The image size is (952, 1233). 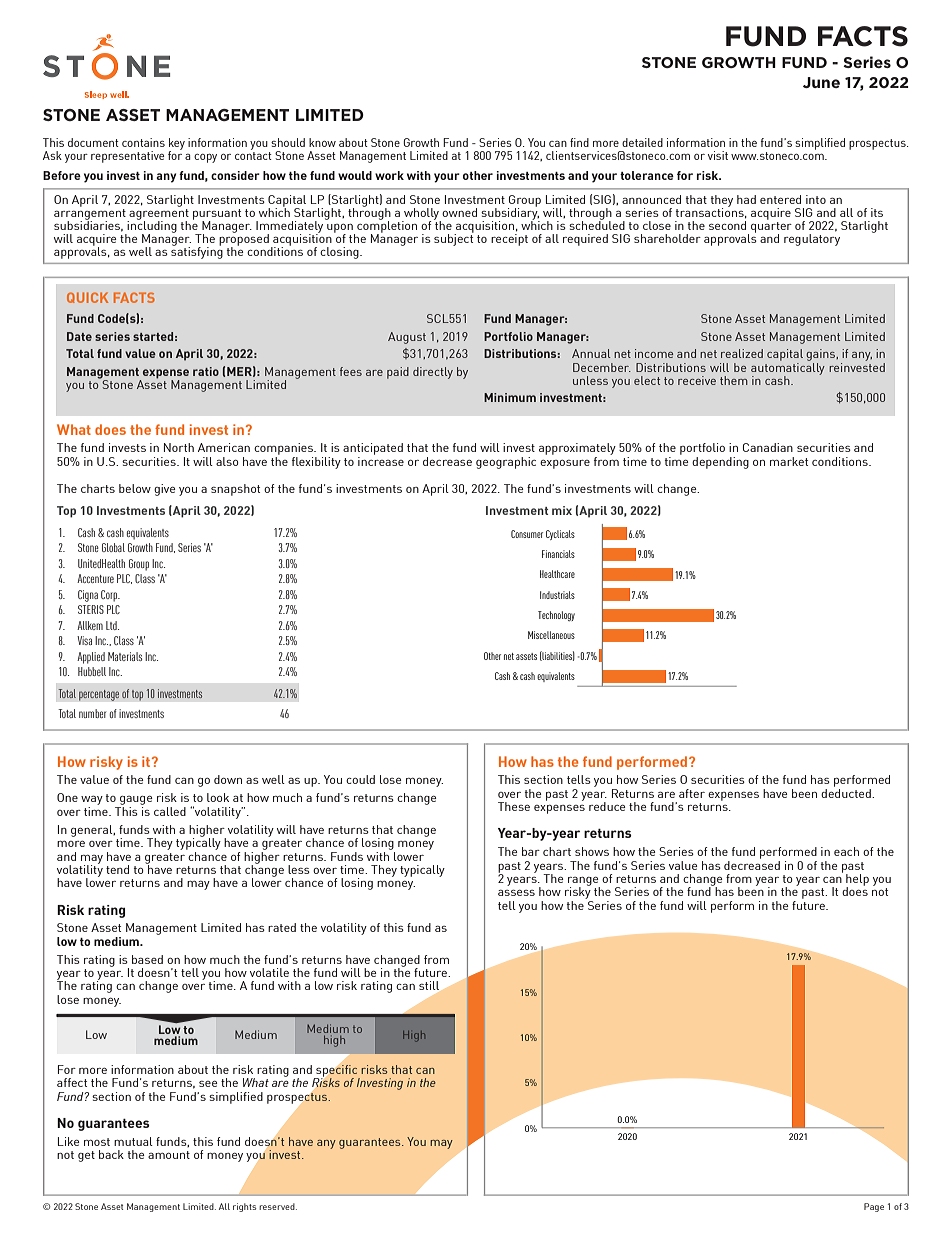 I want to click on Miscellaneous, so click(x=551, y=635).
